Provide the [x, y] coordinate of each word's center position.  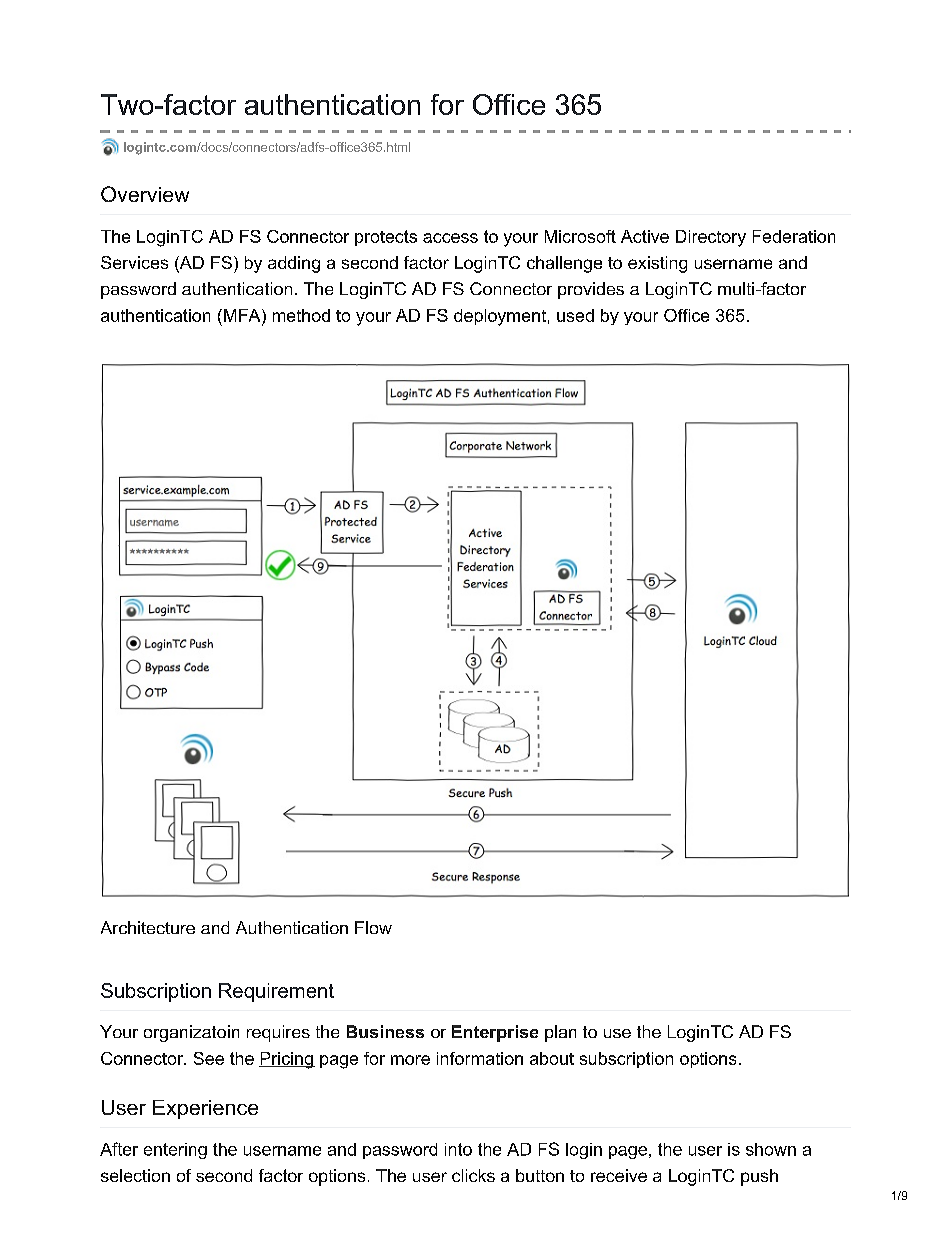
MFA [243, 315]
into [458, 1149]
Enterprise [495, 1033]
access [450, 238]
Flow [373, 927]
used [575, 315]
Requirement [276, 992]
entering [175, 1151]
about [552, 1058]
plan [560, 1033]
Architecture [148, 927]
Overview [145, 194]
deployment [500, 317]
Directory [711, 238]
